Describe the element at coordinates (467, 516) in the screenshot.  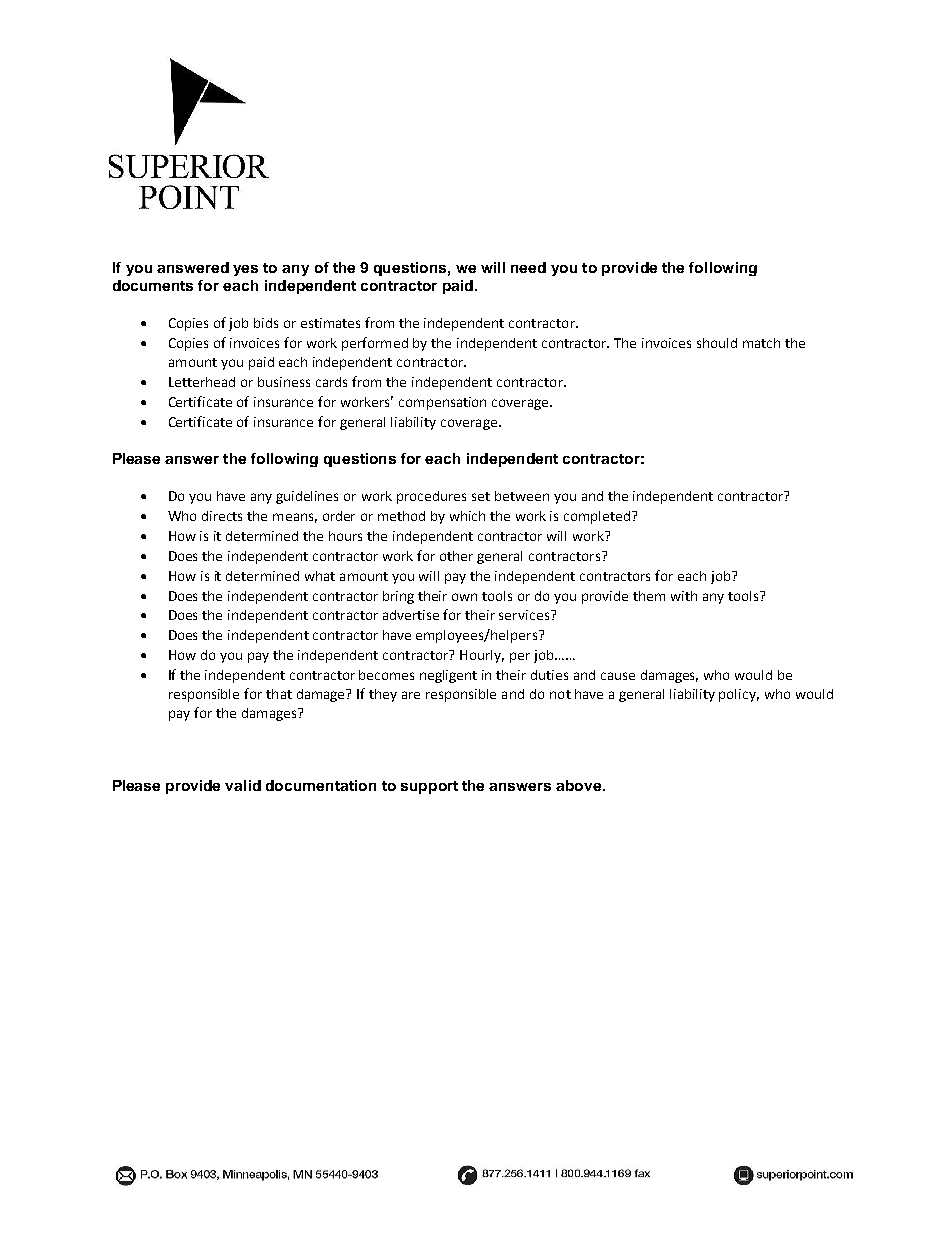
I see `which` at that location.
